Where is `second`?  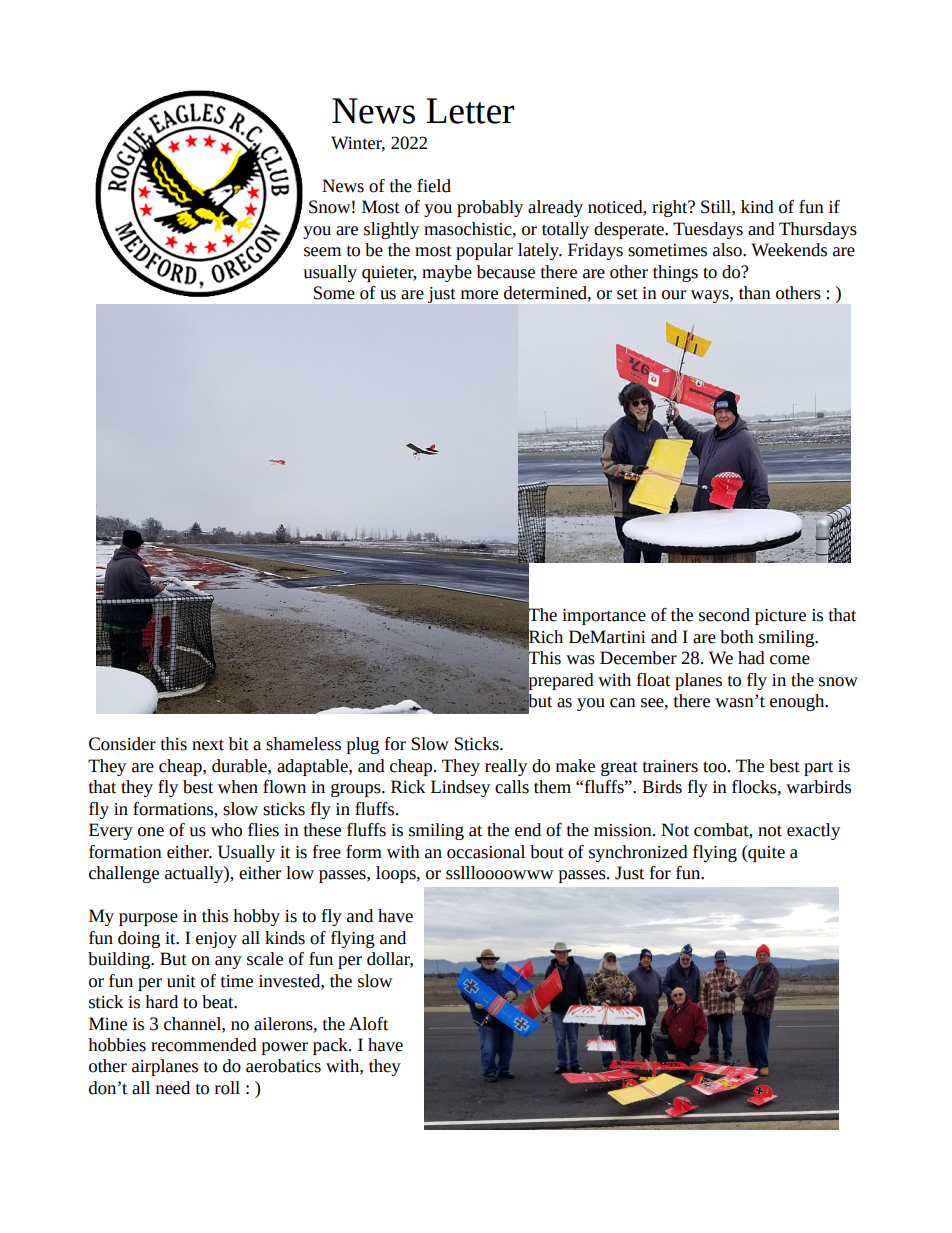 second is located at coordinates (724, 615).
